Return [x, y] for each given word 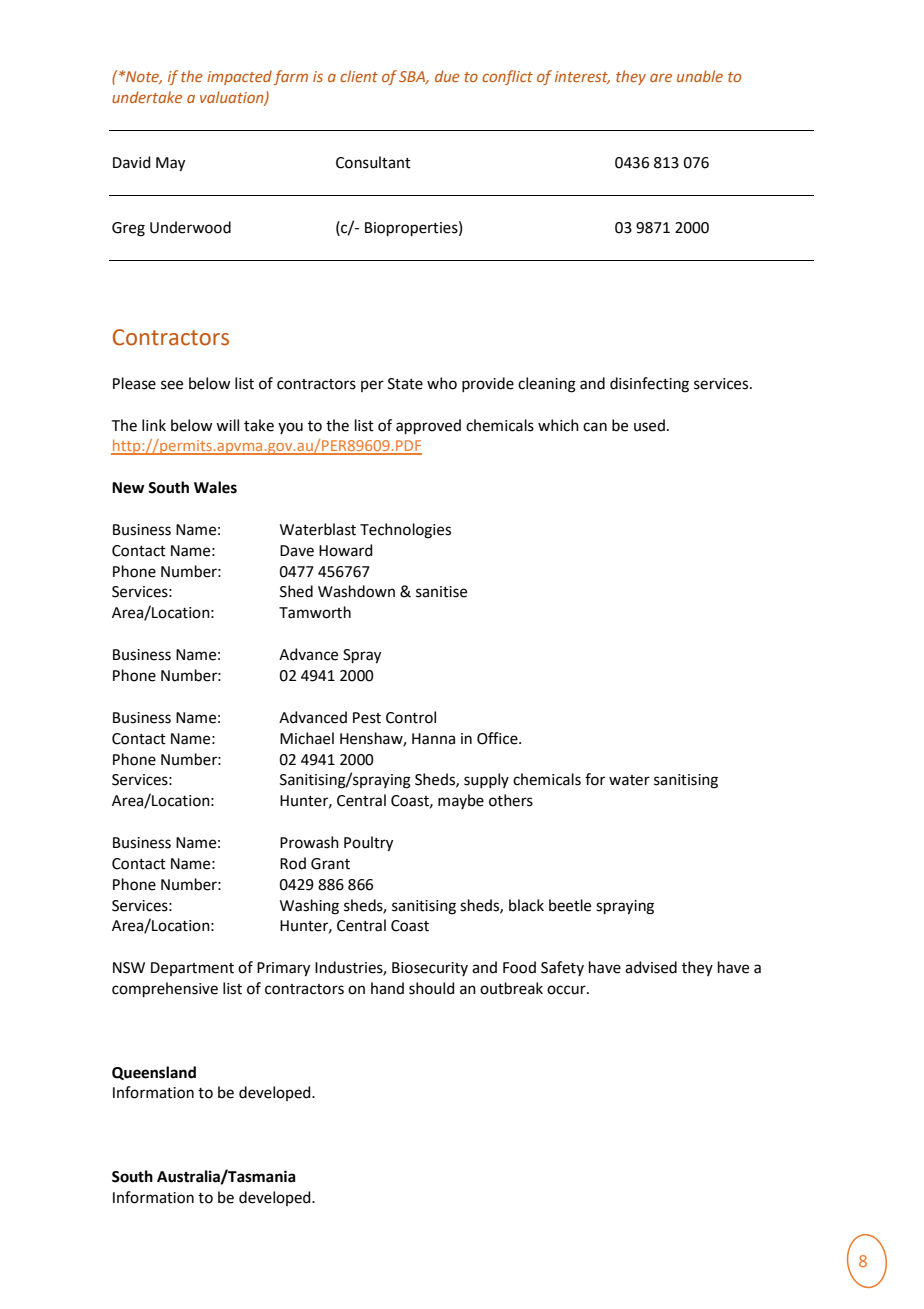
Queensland [154, 1073]
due [447, 76]
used [649, 425]
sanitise [441, 592]
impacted [239, 77]
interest [582, 77]
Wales [215, 487]
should [432, 988]
